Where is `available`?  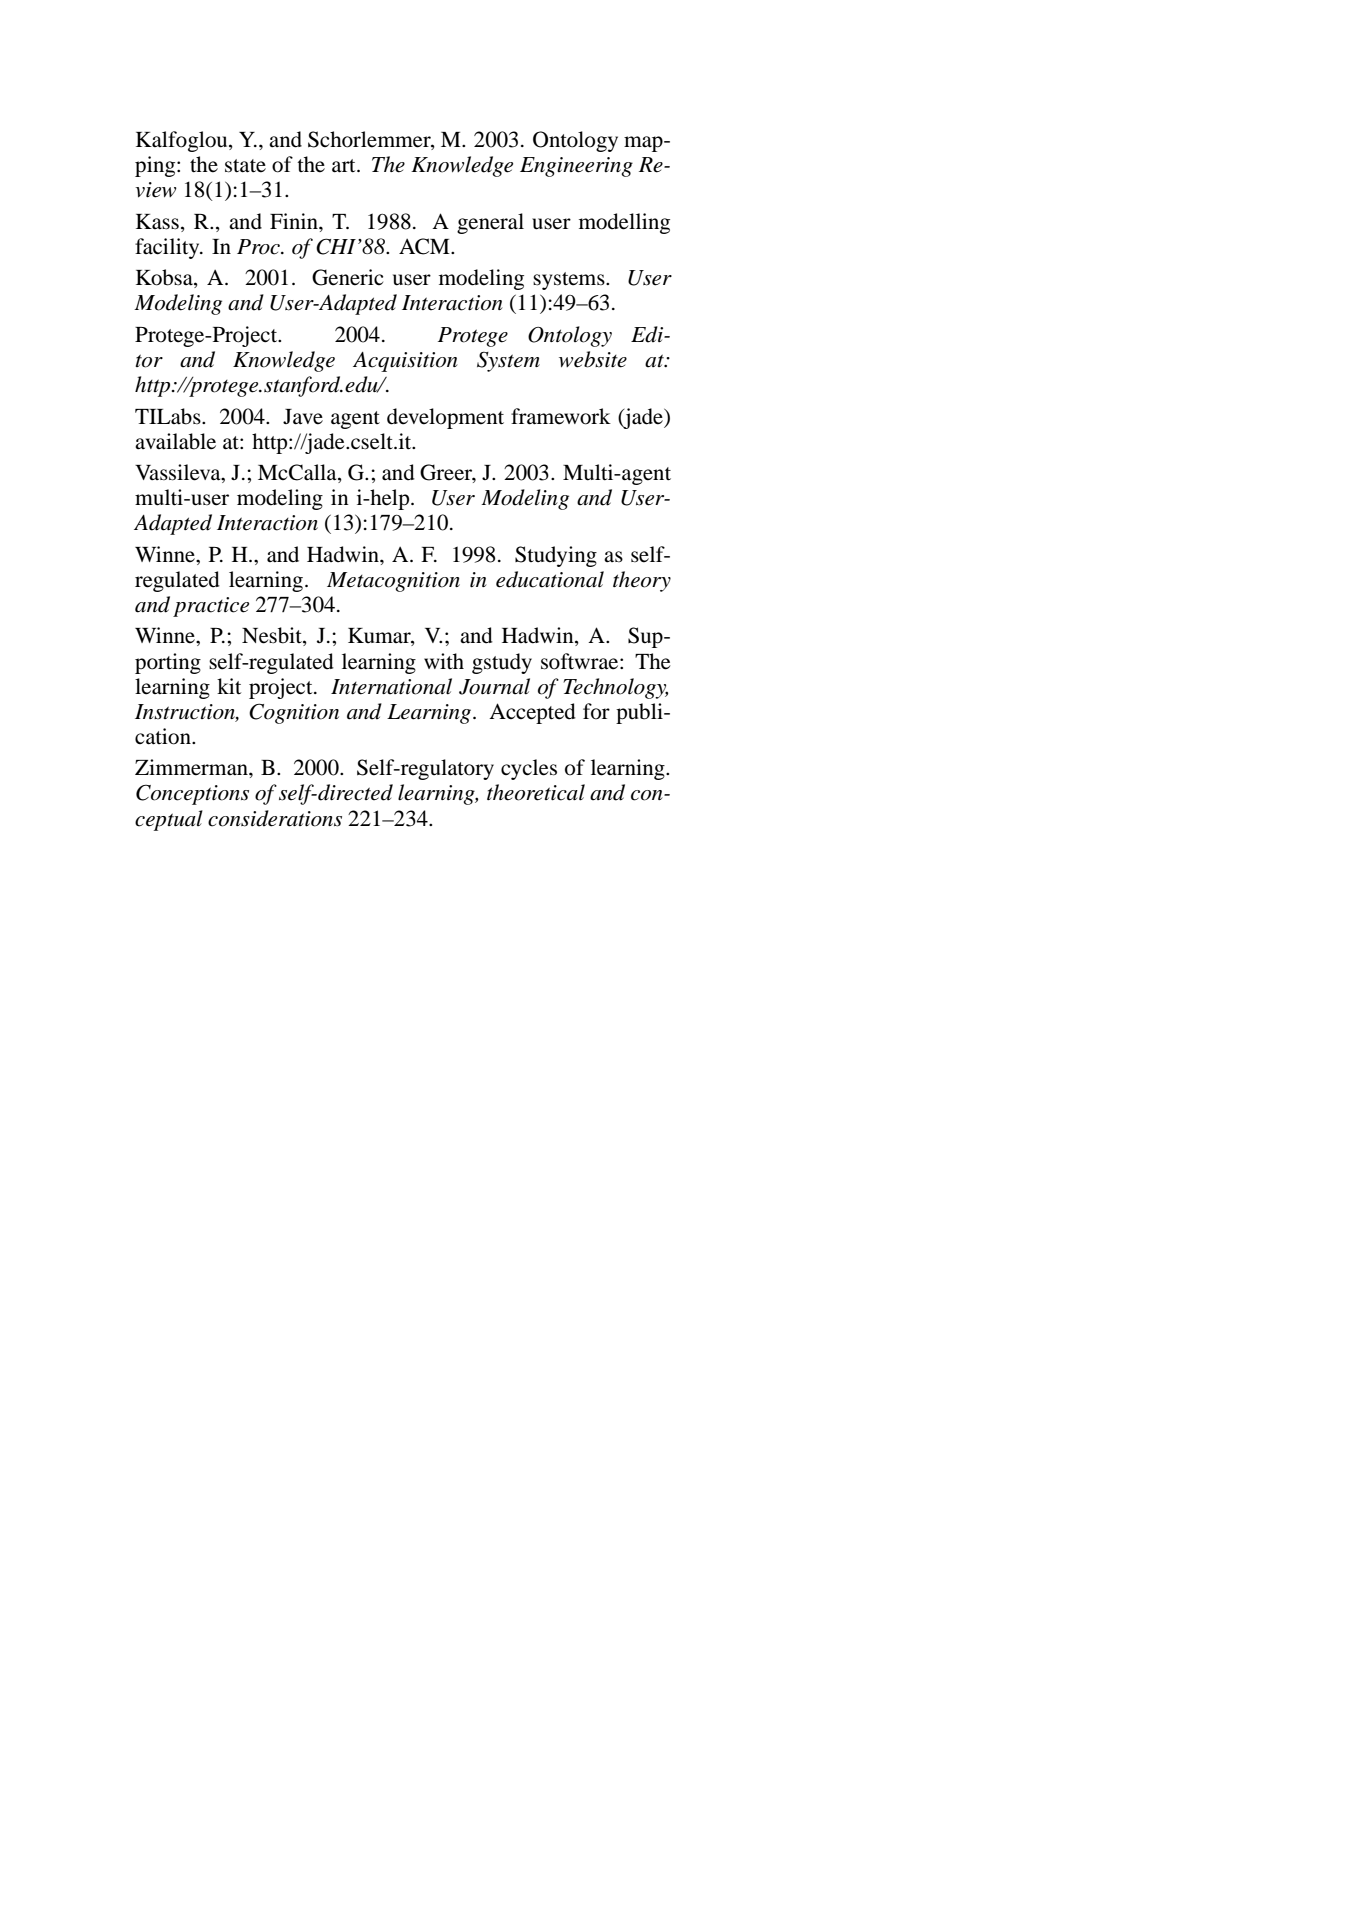
available is located at coordinates (175, 441).
